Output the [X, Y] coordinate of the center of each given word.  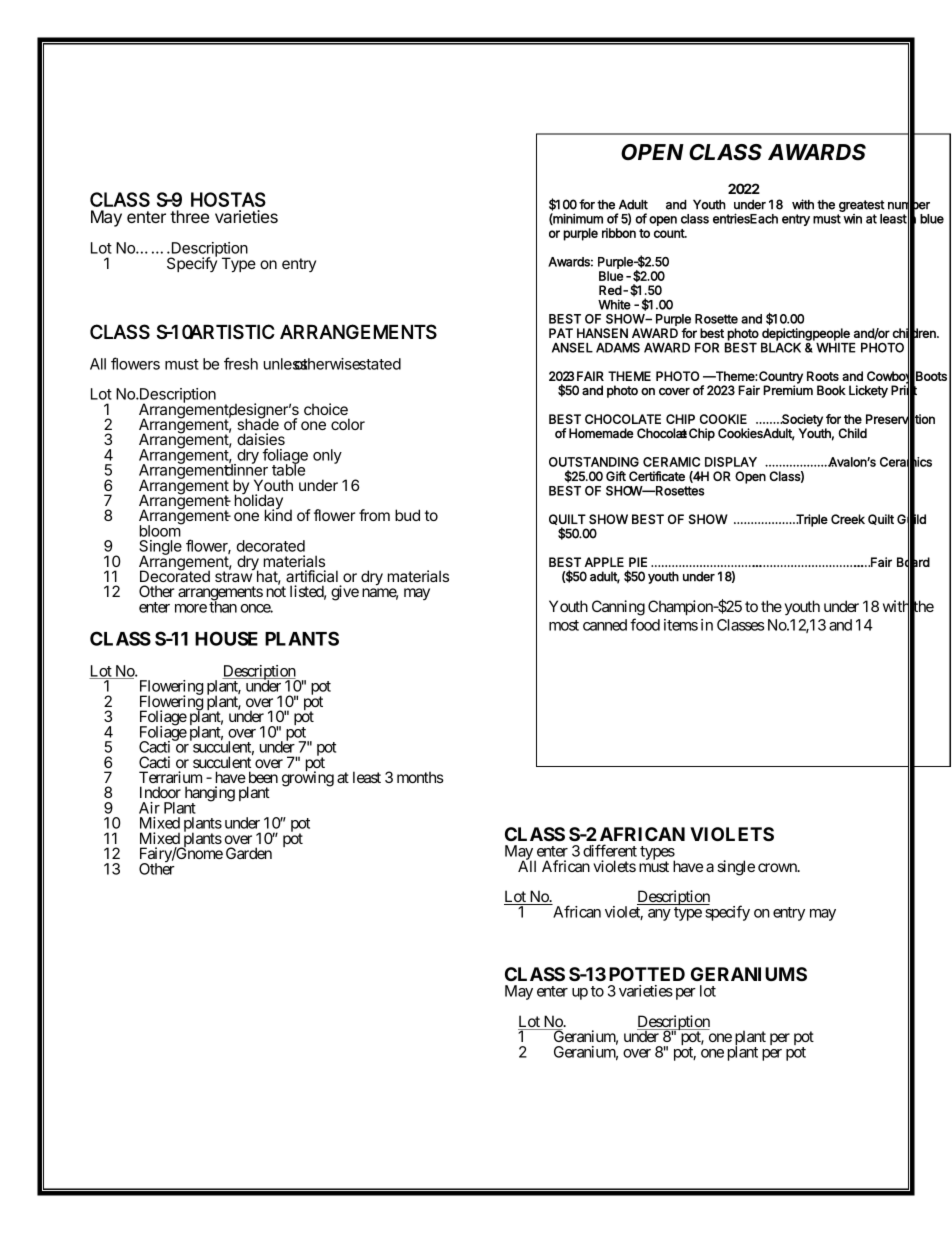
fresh [241, 363]
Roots [823, 376]
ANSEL [572, 347]
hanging [210, 795]
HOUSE [226, 638]
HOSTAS [228, 199]
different [610, 850]
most [564, 625]
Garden [249, 853]
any [659, 915]
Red [610, 290]
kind [278, 514]
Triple [811, 520]
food [645, 624]
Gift [616, 476]
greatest [862, 206]
